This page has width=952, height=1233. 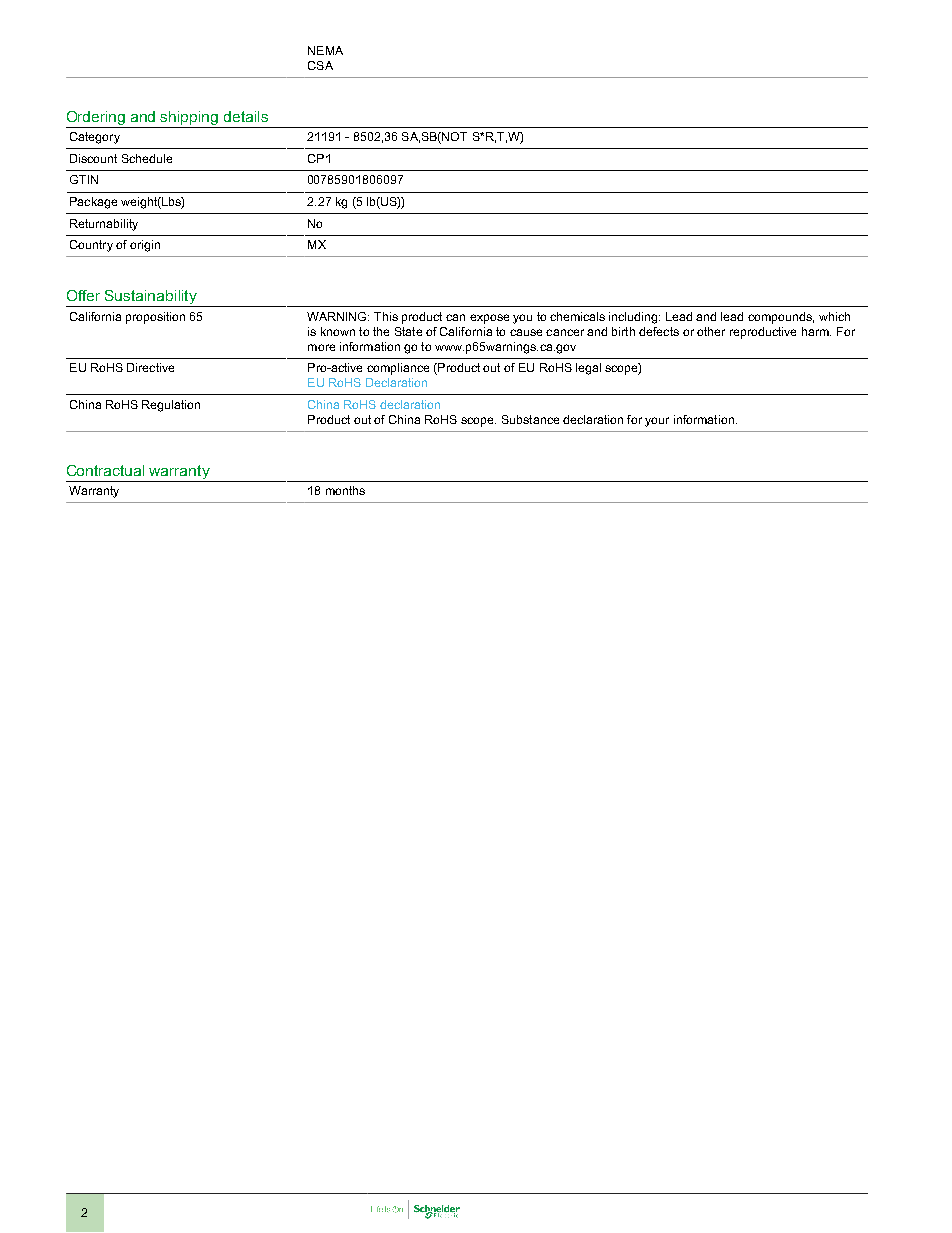 I want to click on Contractual, so click(x=105, y=470).
